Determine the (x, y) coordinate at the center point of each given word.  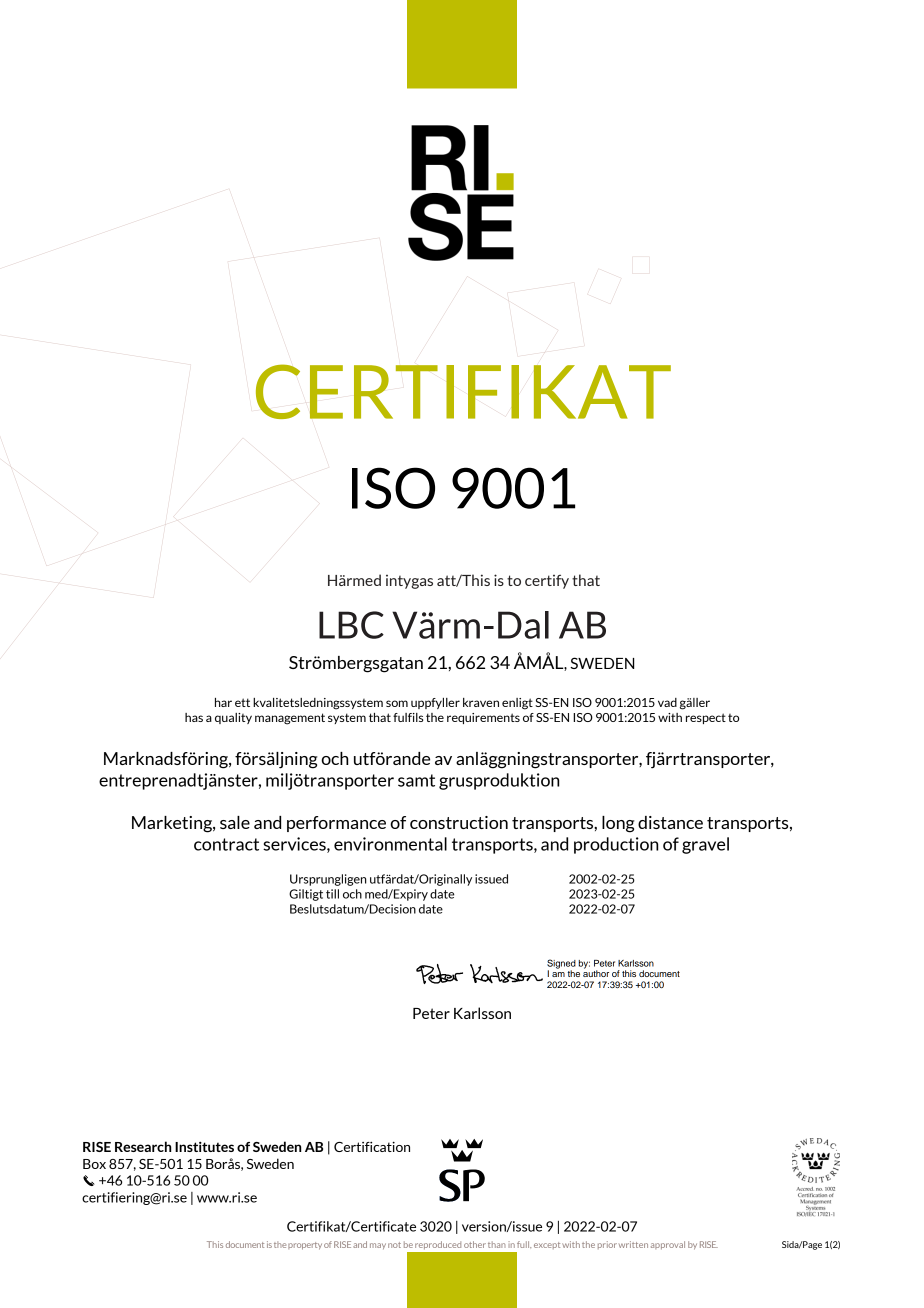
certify (547, 582)
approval (668, 1245)
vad (667, 702)
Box (94, 1164)
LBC (351, 625)
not (394, 1245)
